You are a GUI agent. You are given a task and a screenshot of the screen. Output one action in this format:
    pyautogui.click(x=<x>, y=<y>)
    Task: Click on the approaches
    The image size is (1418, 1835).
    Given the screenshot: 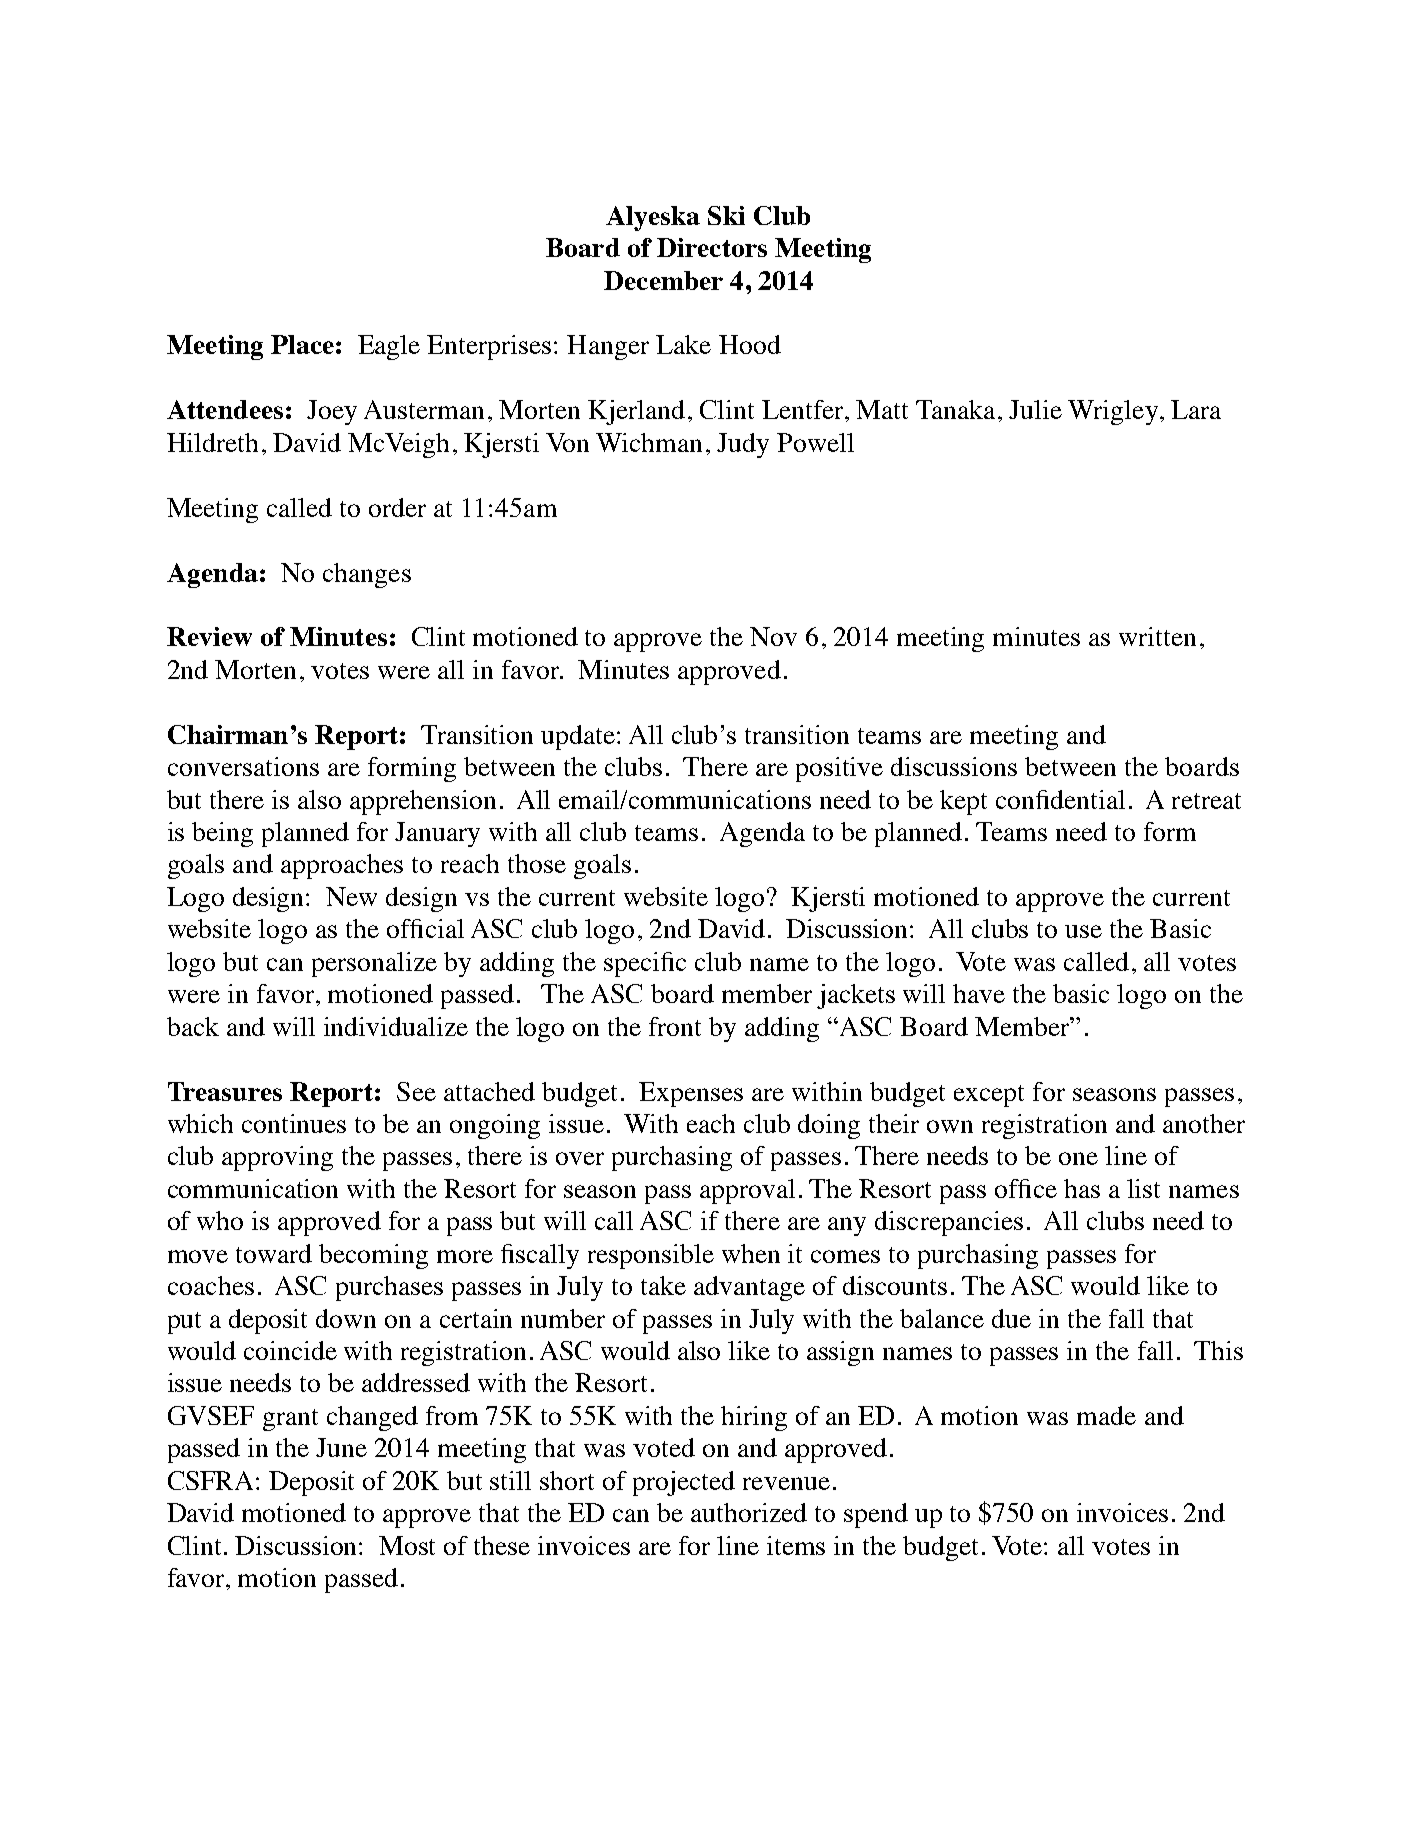 What is the action you would take?
    pyautogui.click(x=342, y=866)
